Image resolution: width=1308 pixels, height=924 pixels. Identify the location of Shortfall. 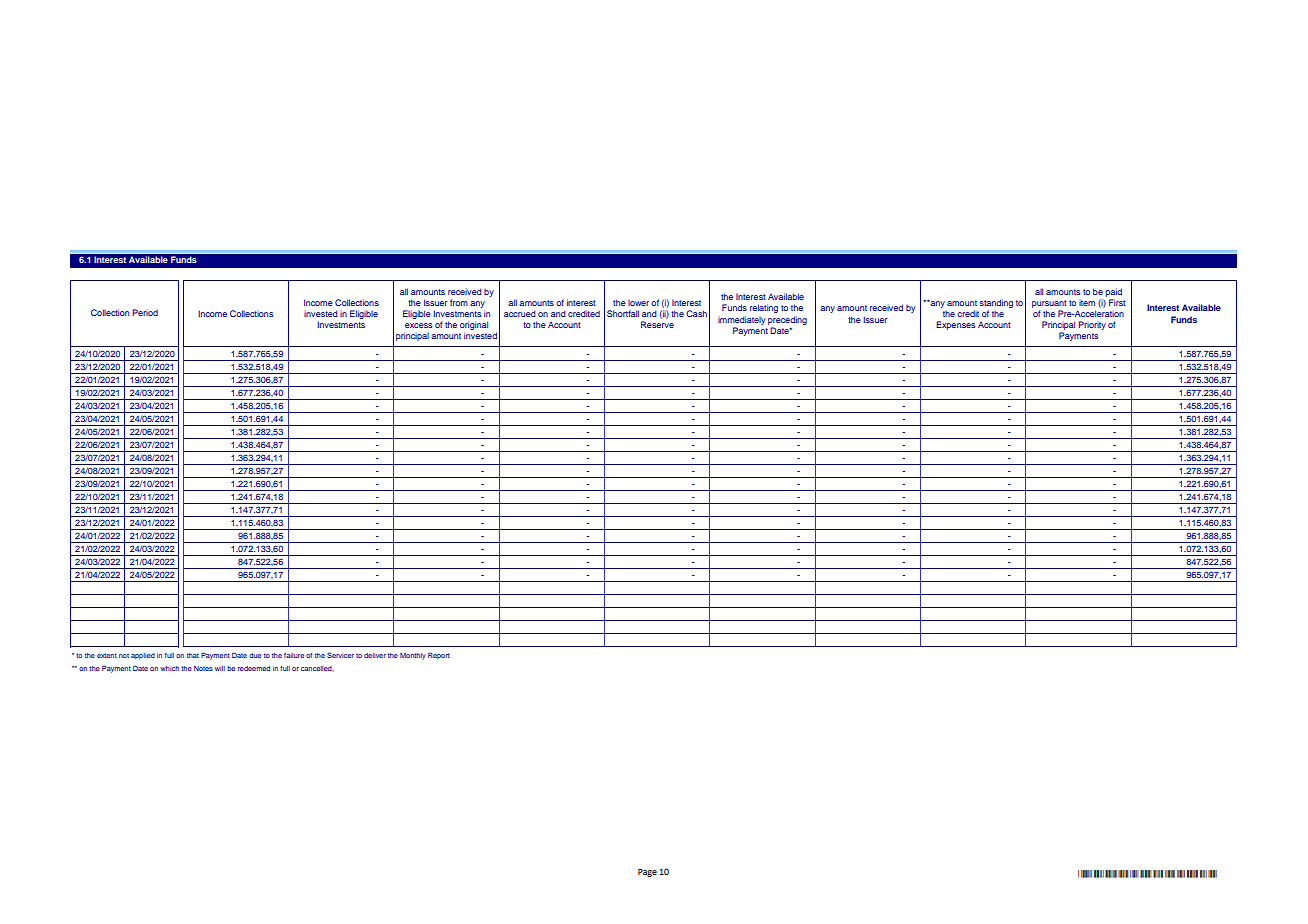
(623, 313).
